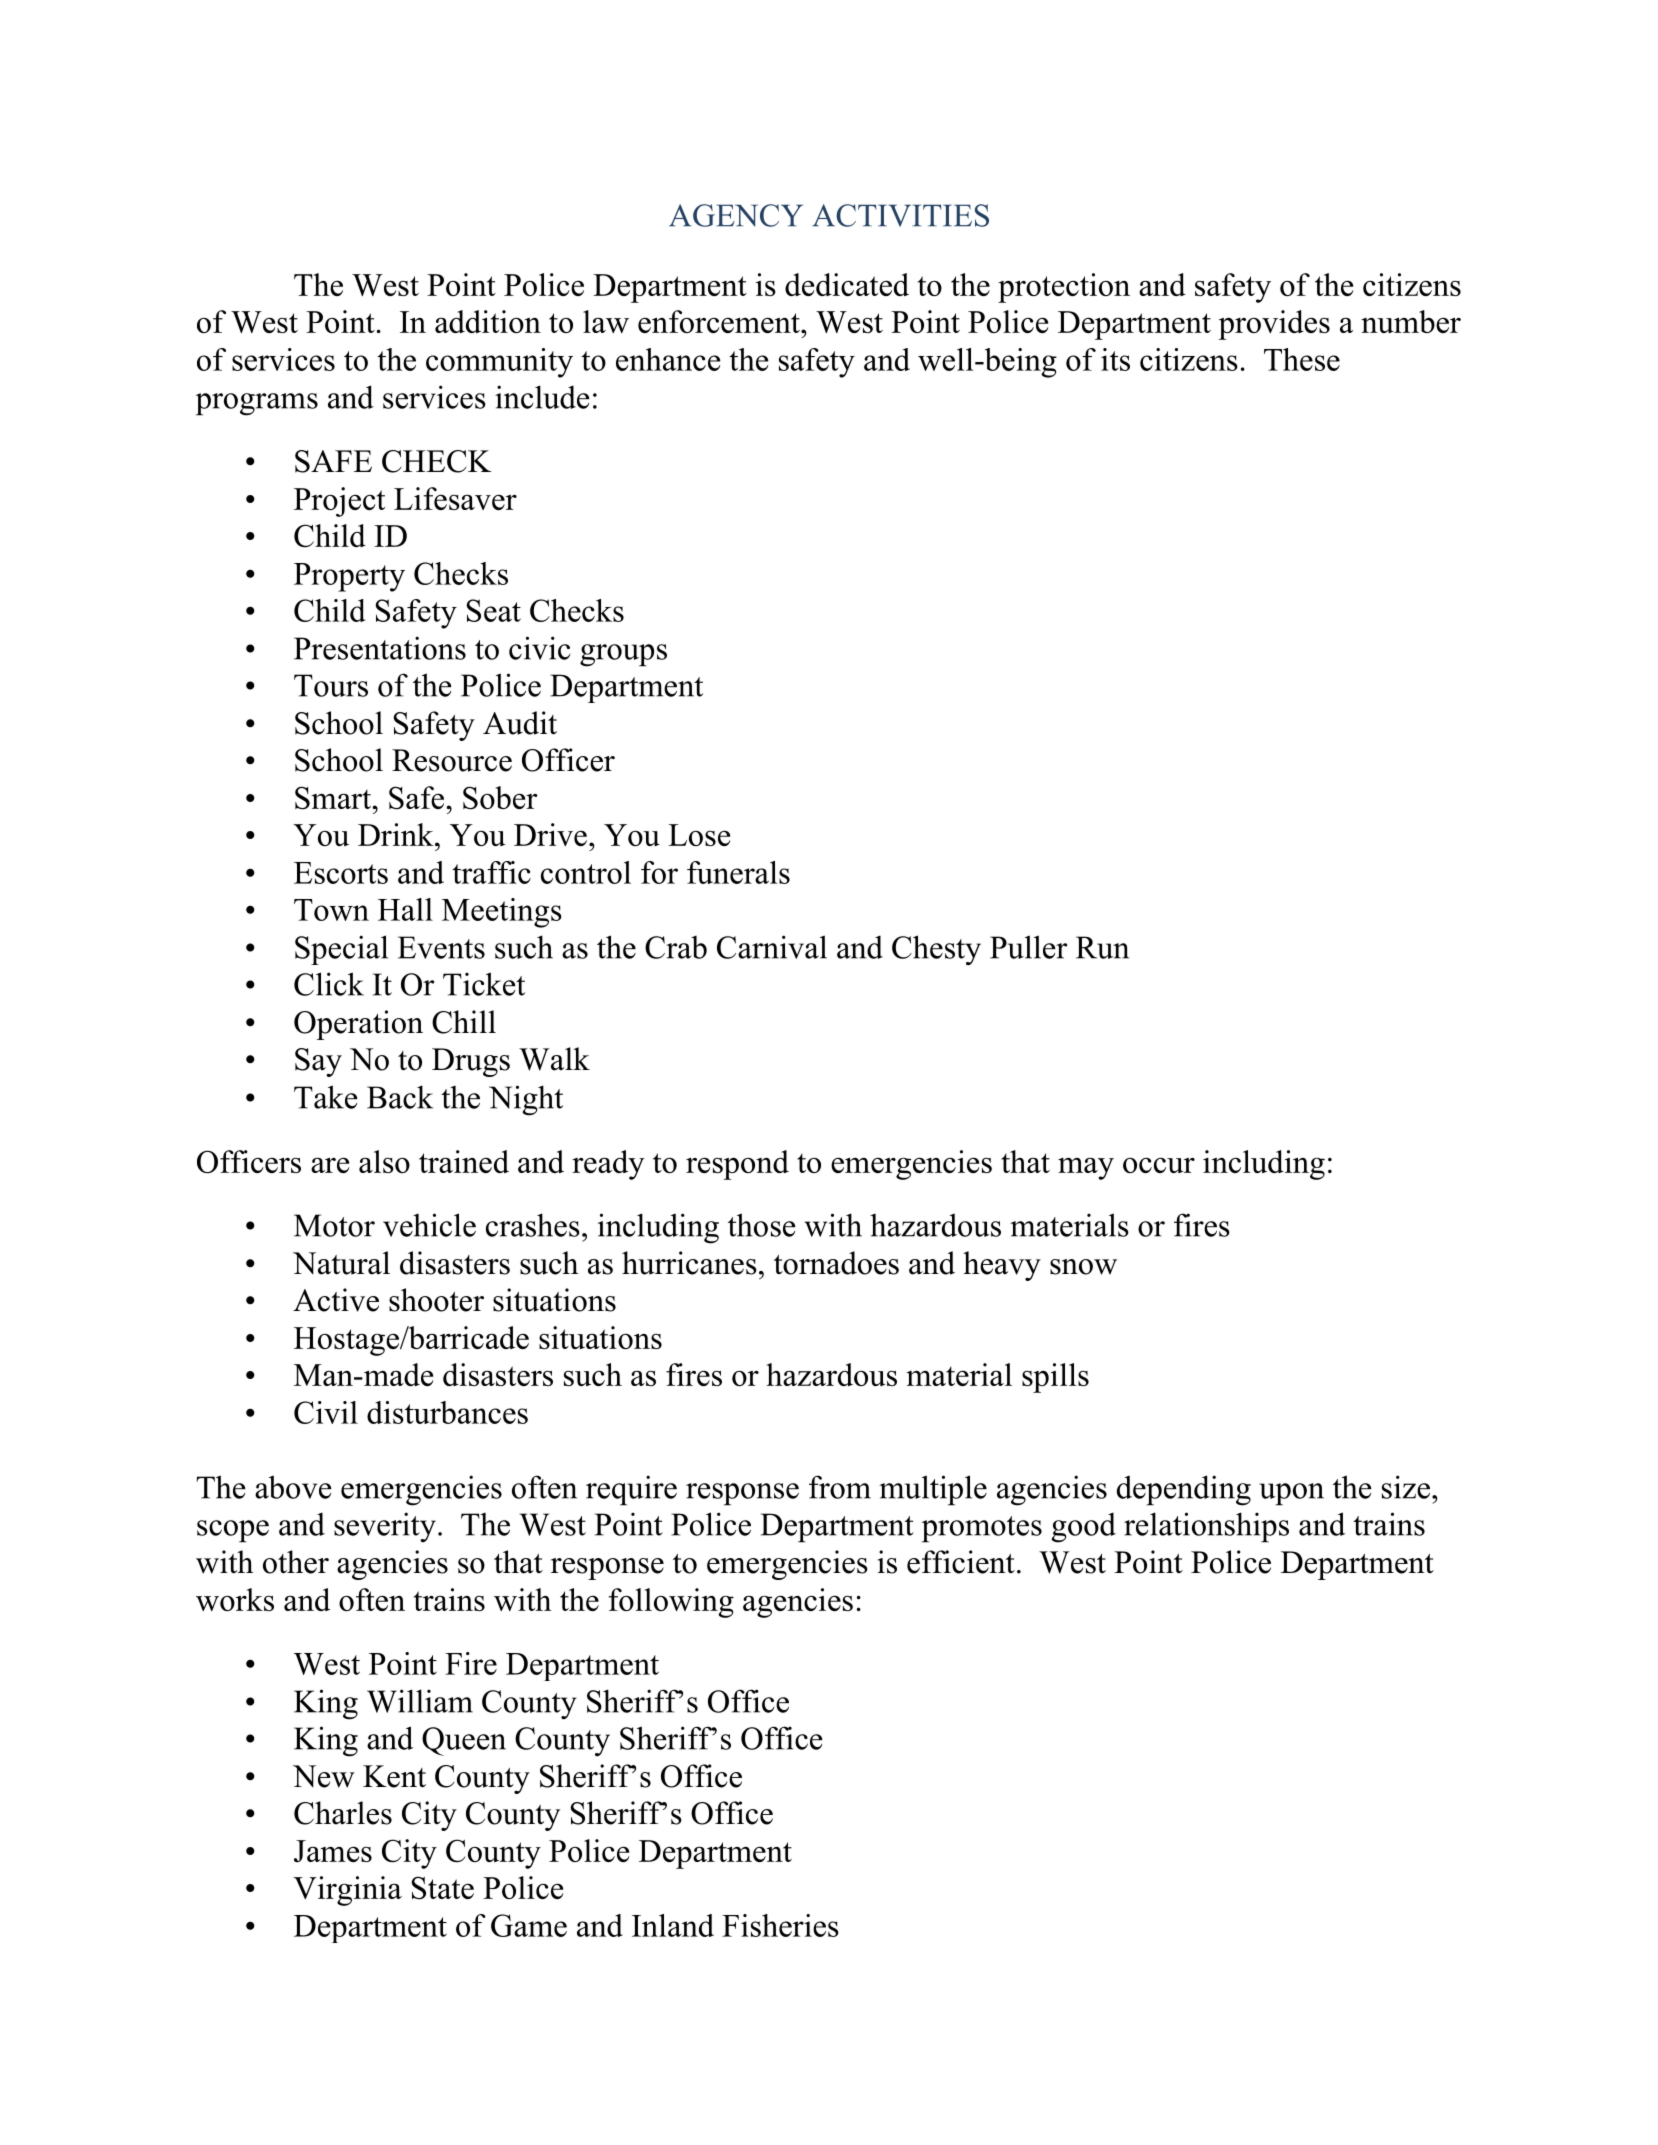 Image resolution: width=1658 pixels, height=2145 pixels. I want to click on Virginia, so click(347, 1891).
